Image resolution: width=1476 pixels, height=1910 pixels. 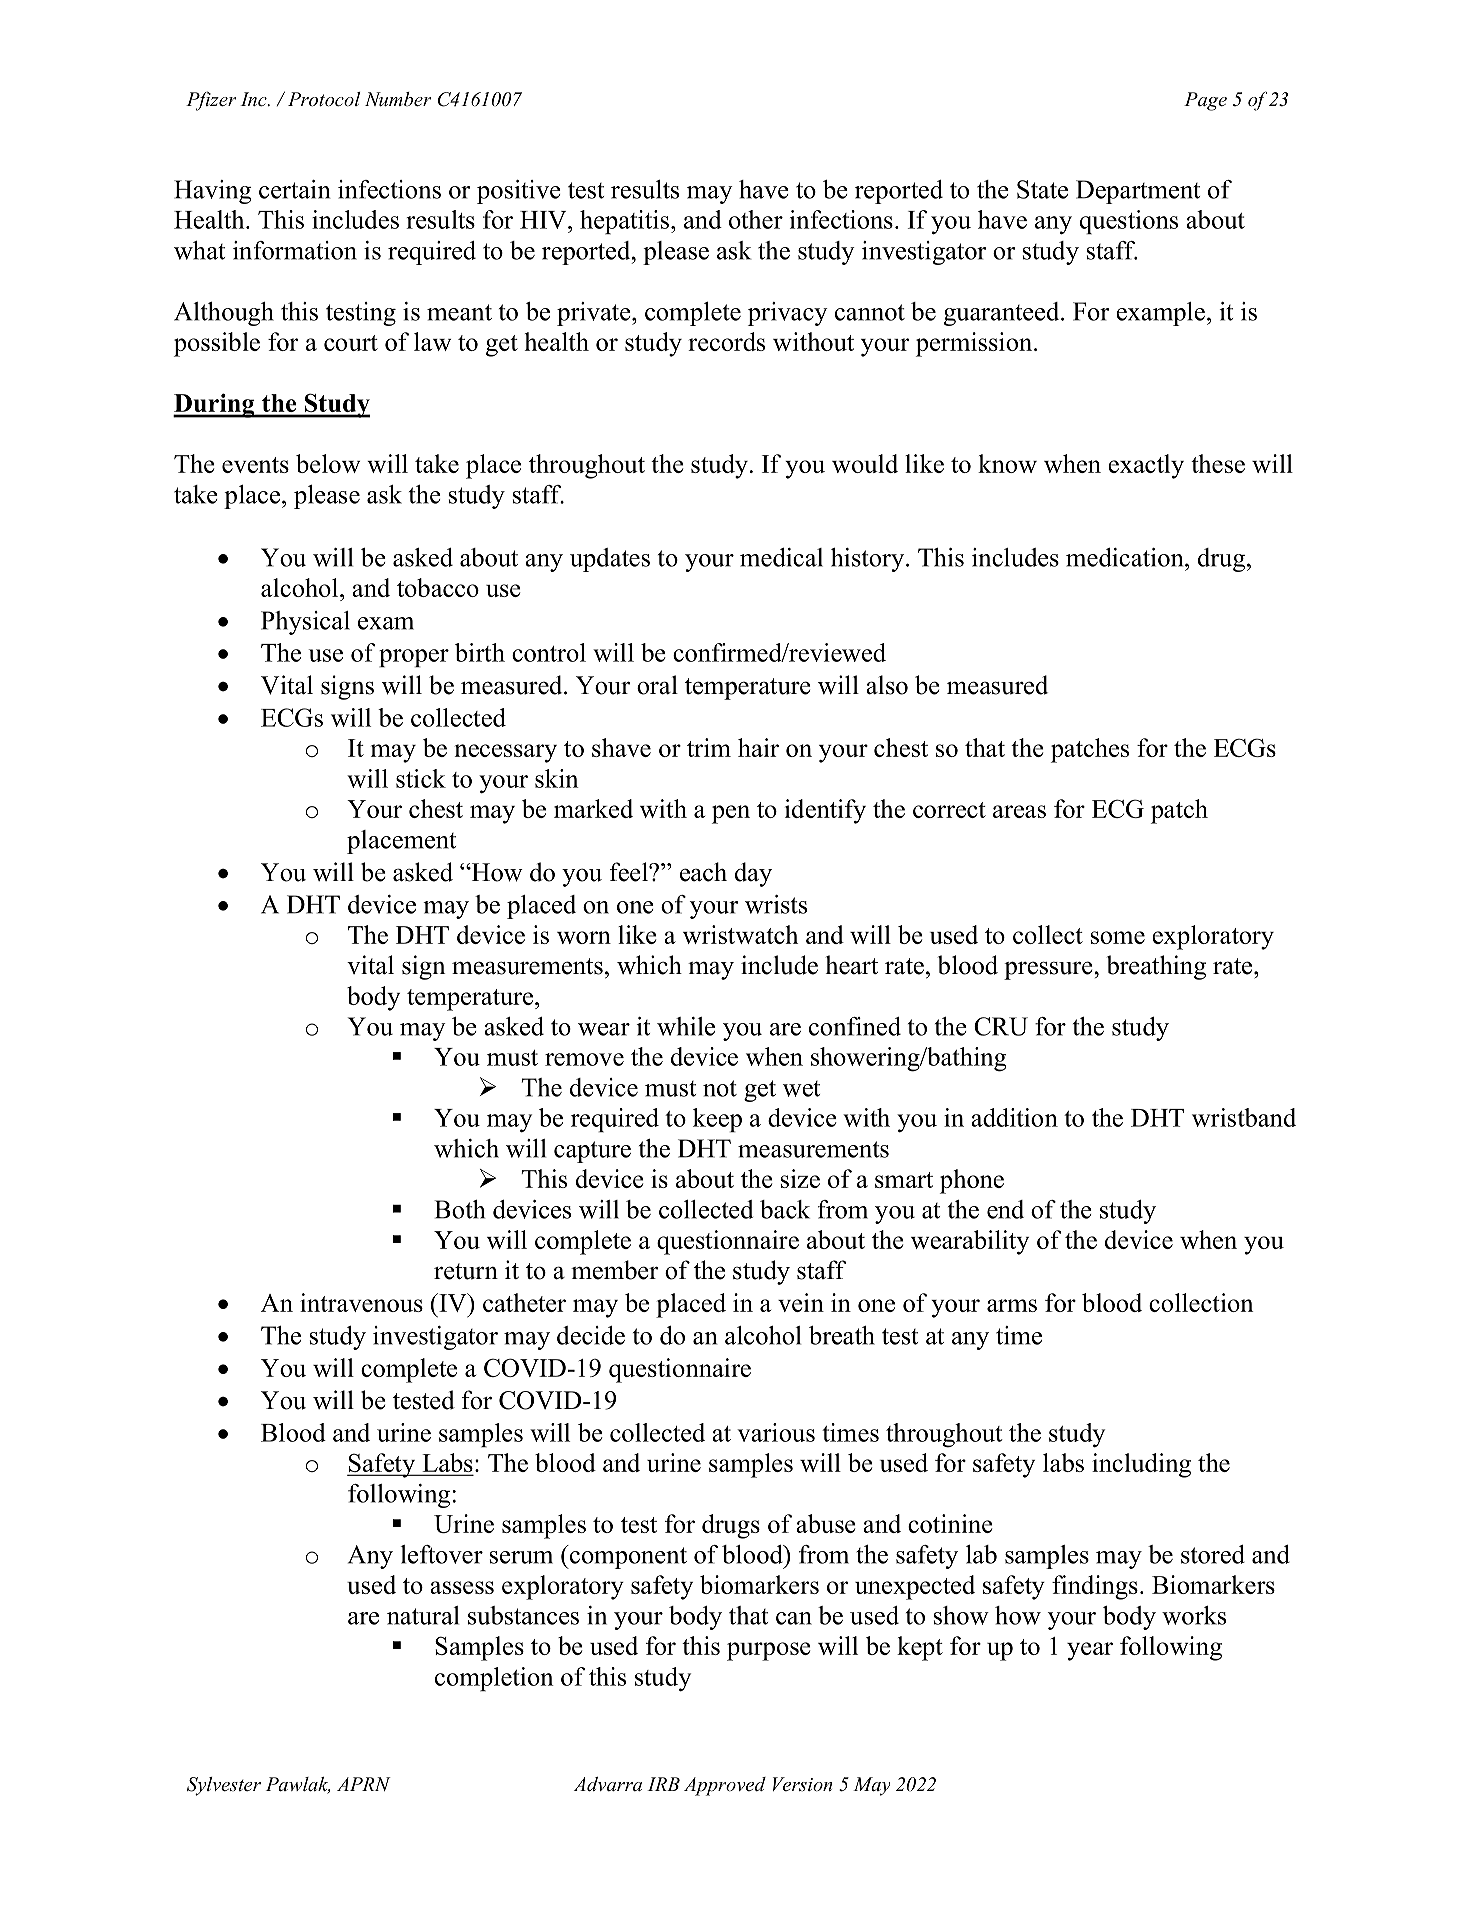 What do you see at coordinates (1005, 1209) in the screenshot?
I see `end` at bounding box center [1005, 1209].
